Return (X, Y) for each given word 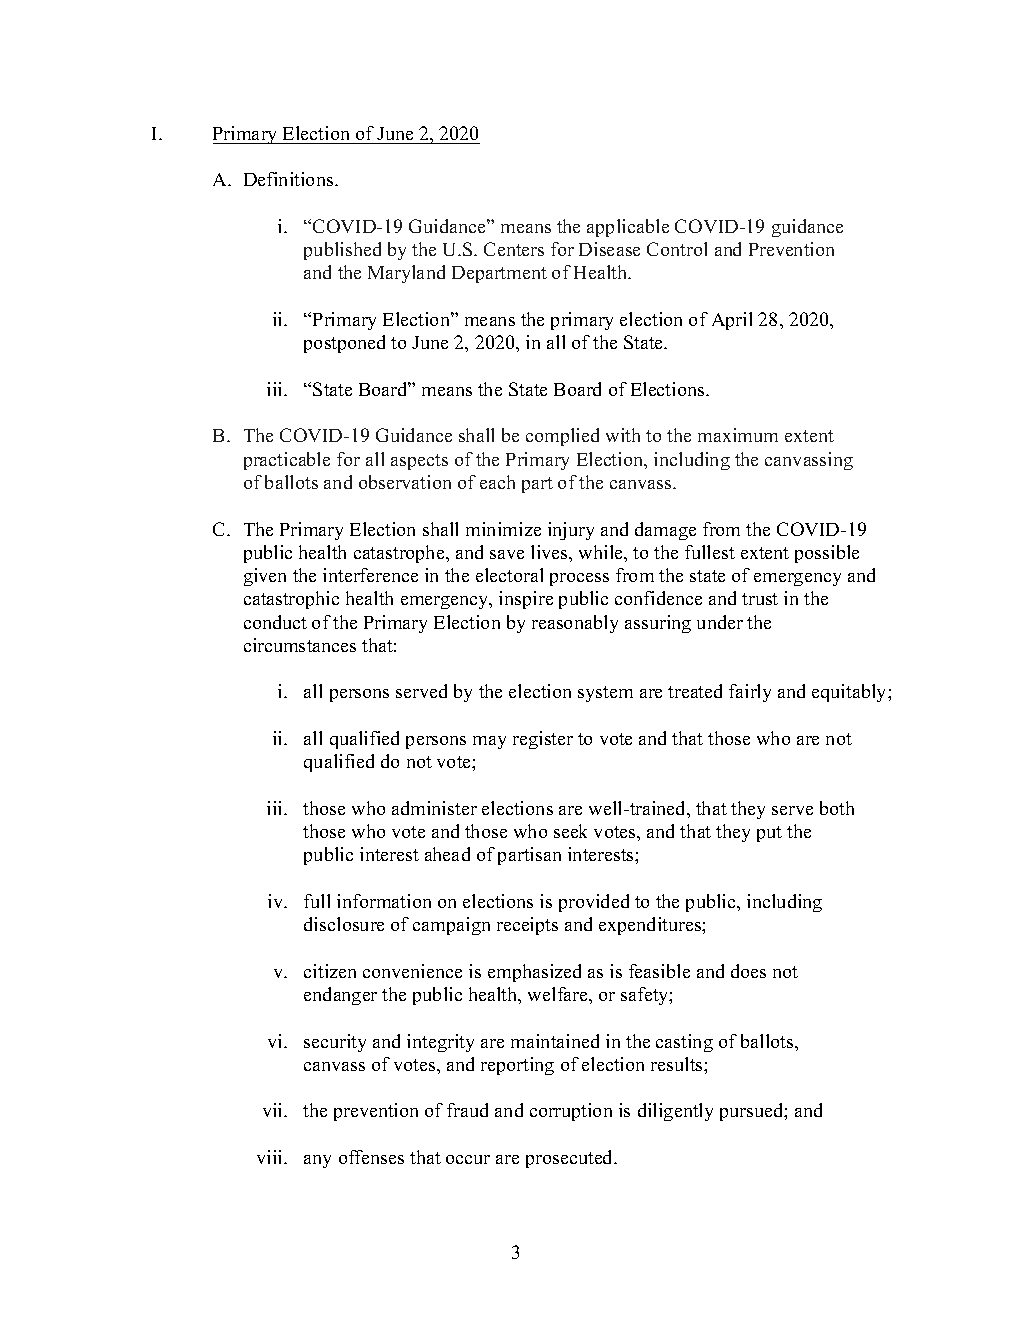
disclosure (344, 924)
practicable (287, 461)
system (605, 694)
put (769, 834)
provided (594, 903)
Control (677, 249)
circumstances (300, 645)
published (342, 251)
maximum (738, 435)
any (317, 1161)
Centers (514, 249)
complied (562, 437)
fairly (750, 693)
